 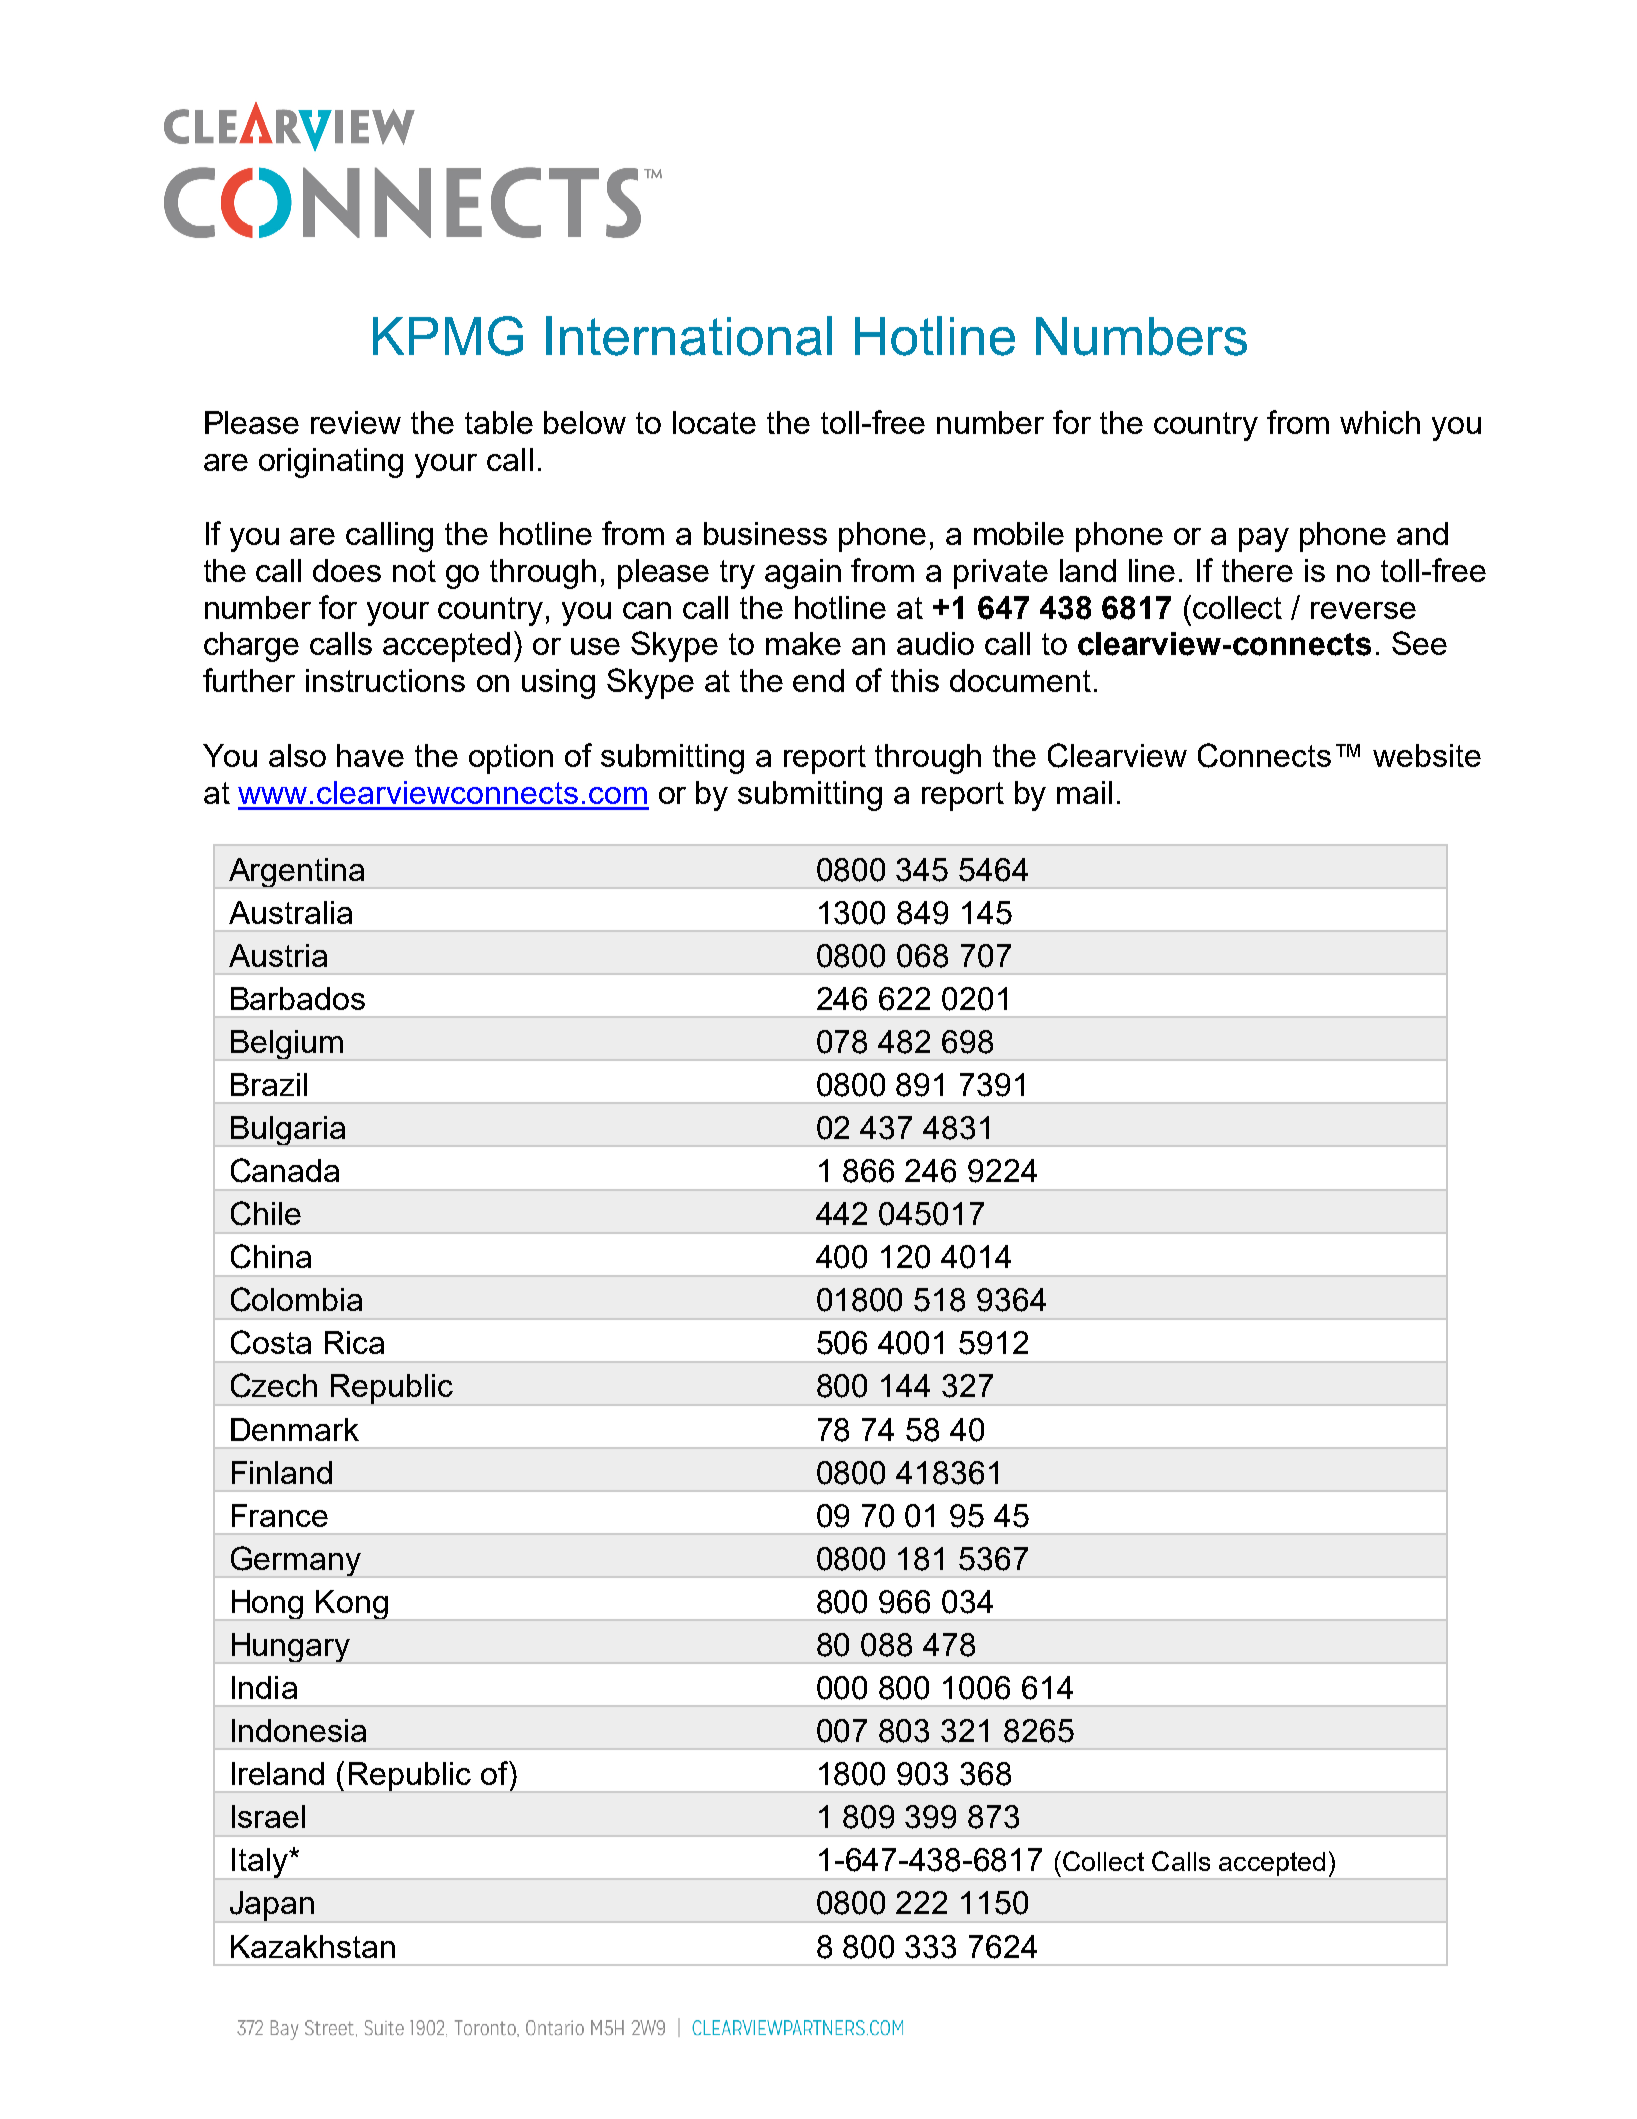 I want to click on which, so click(x=1380, y=422).
